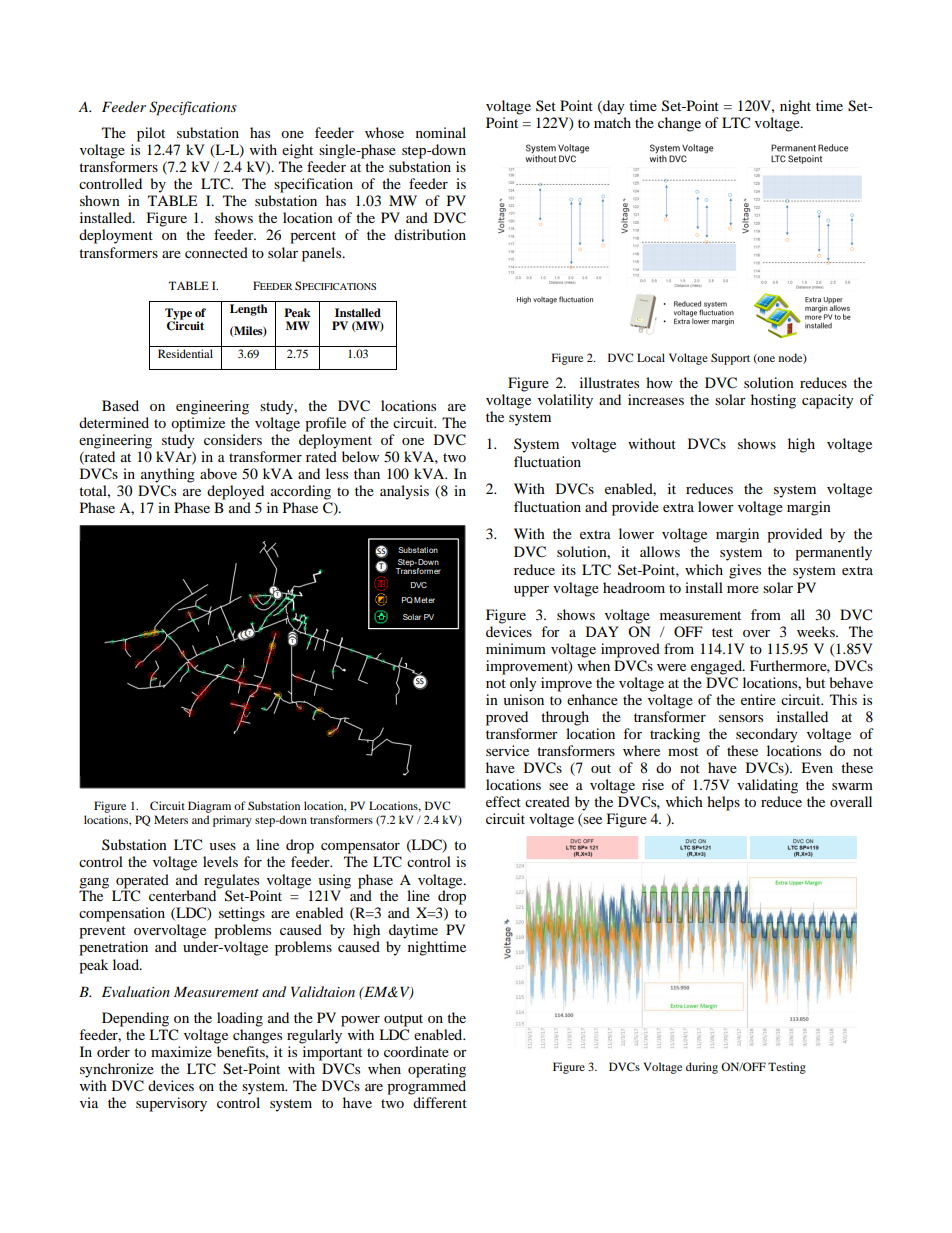 The width and height of the image is (952, 1233). I want to click on maximize, so click(181, 1051).
